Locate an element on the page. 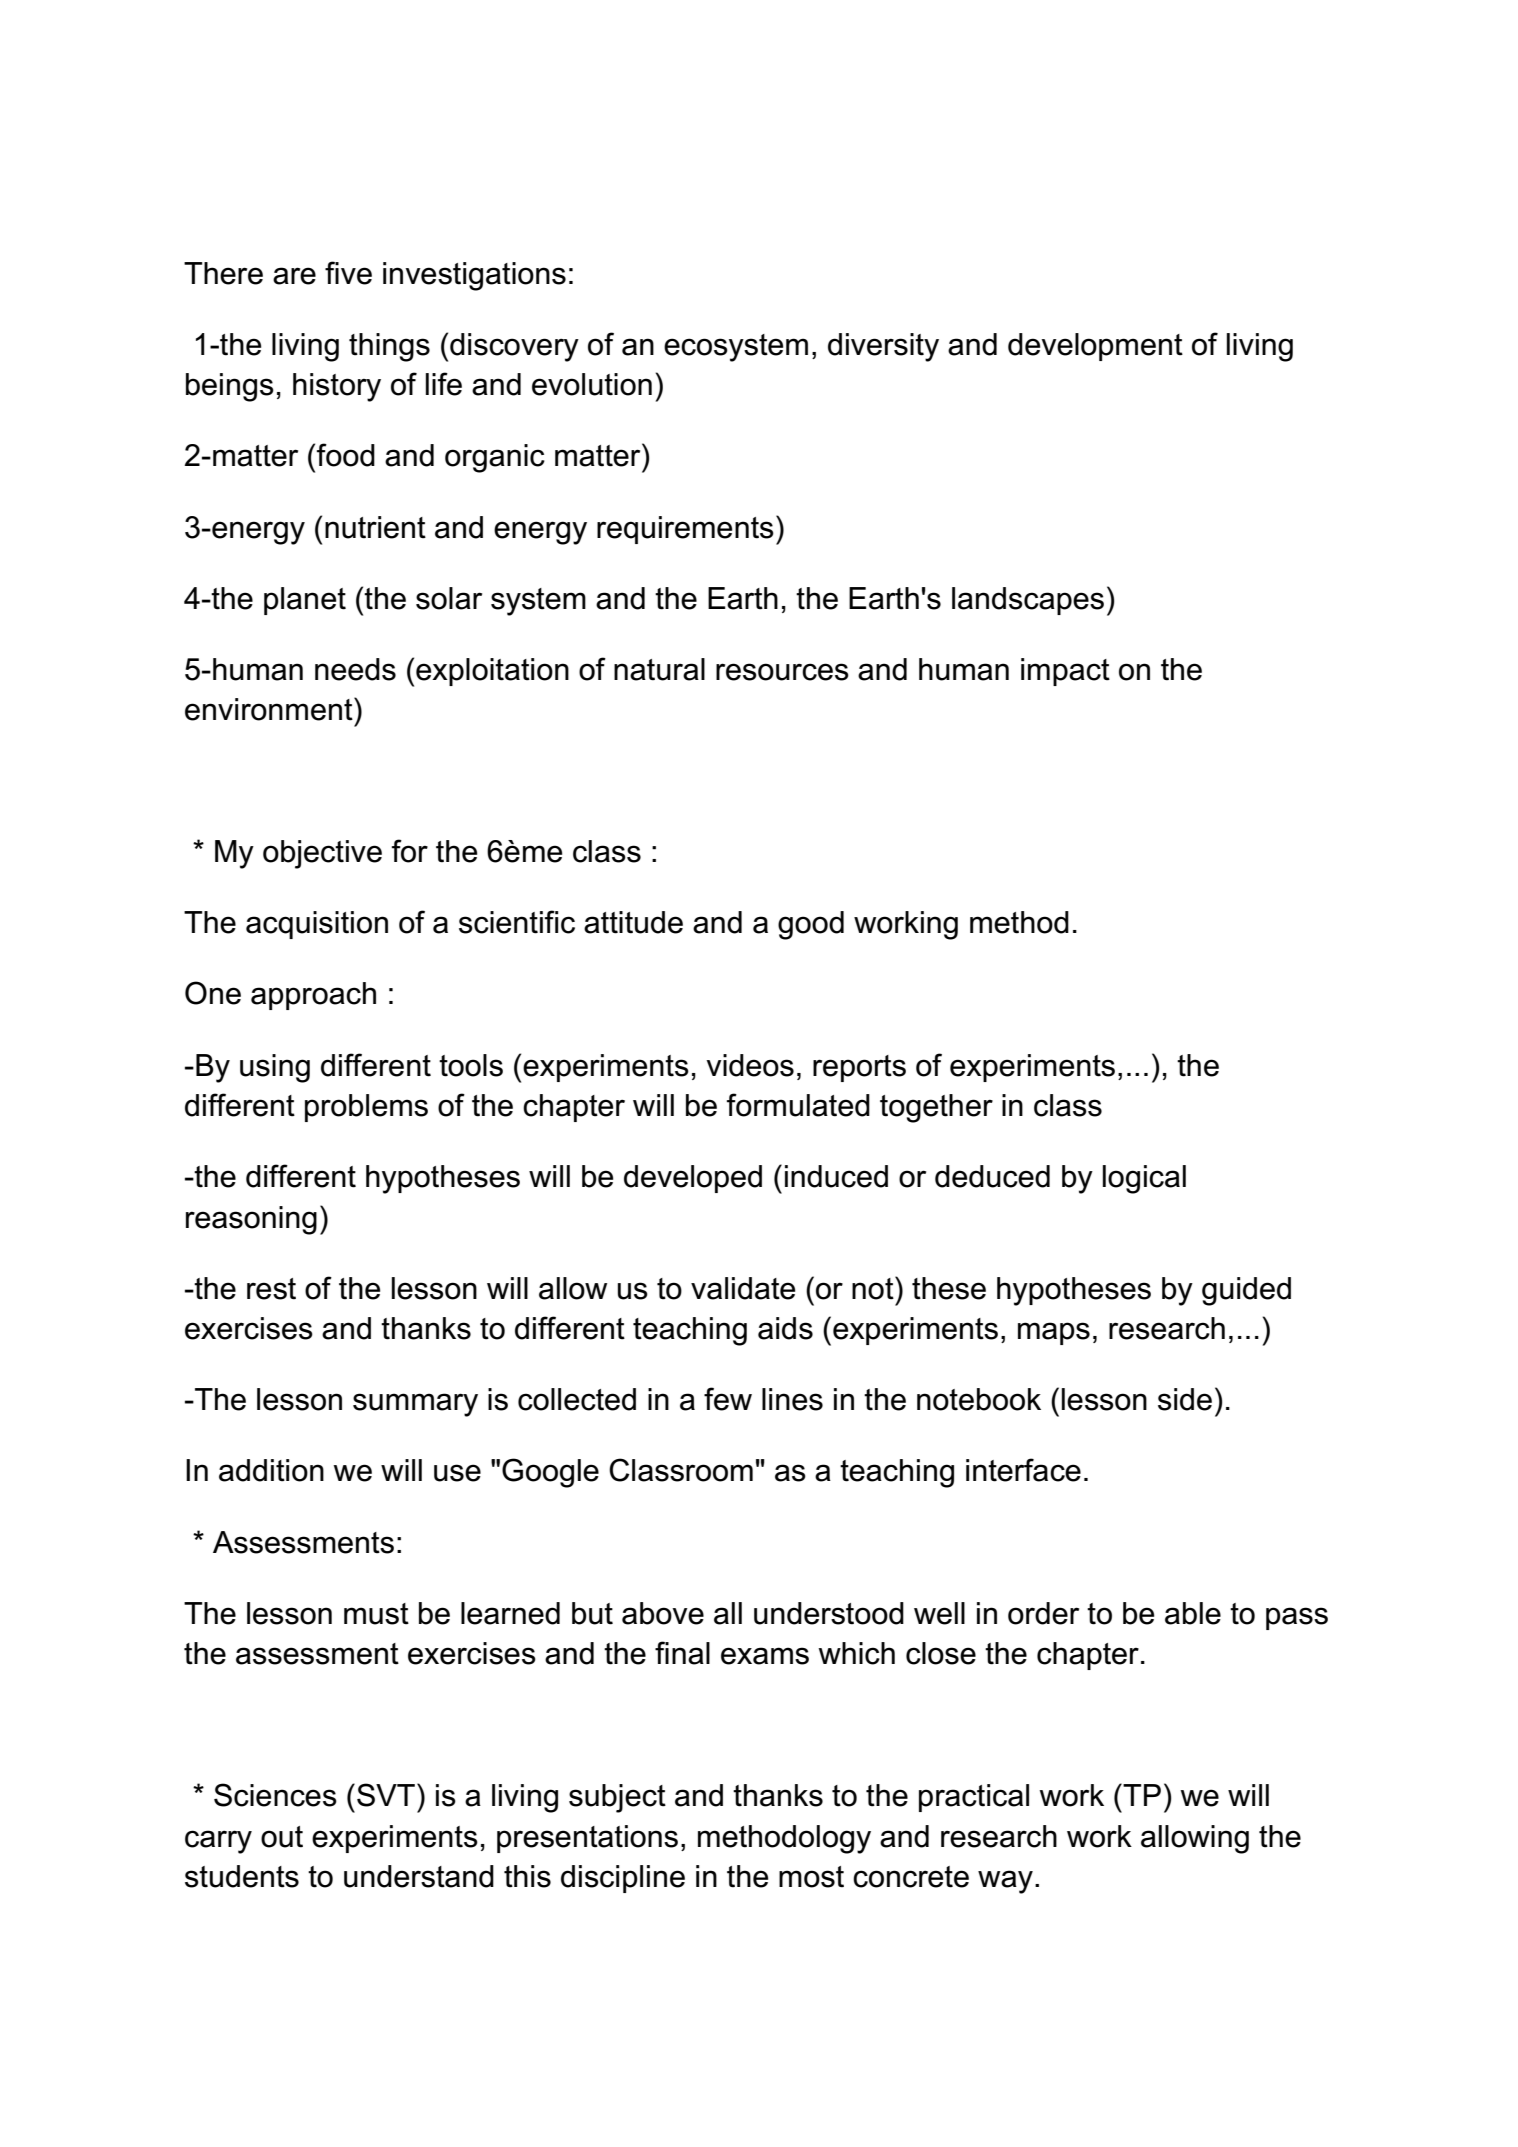  needs is located at coordinates (355, 669).
